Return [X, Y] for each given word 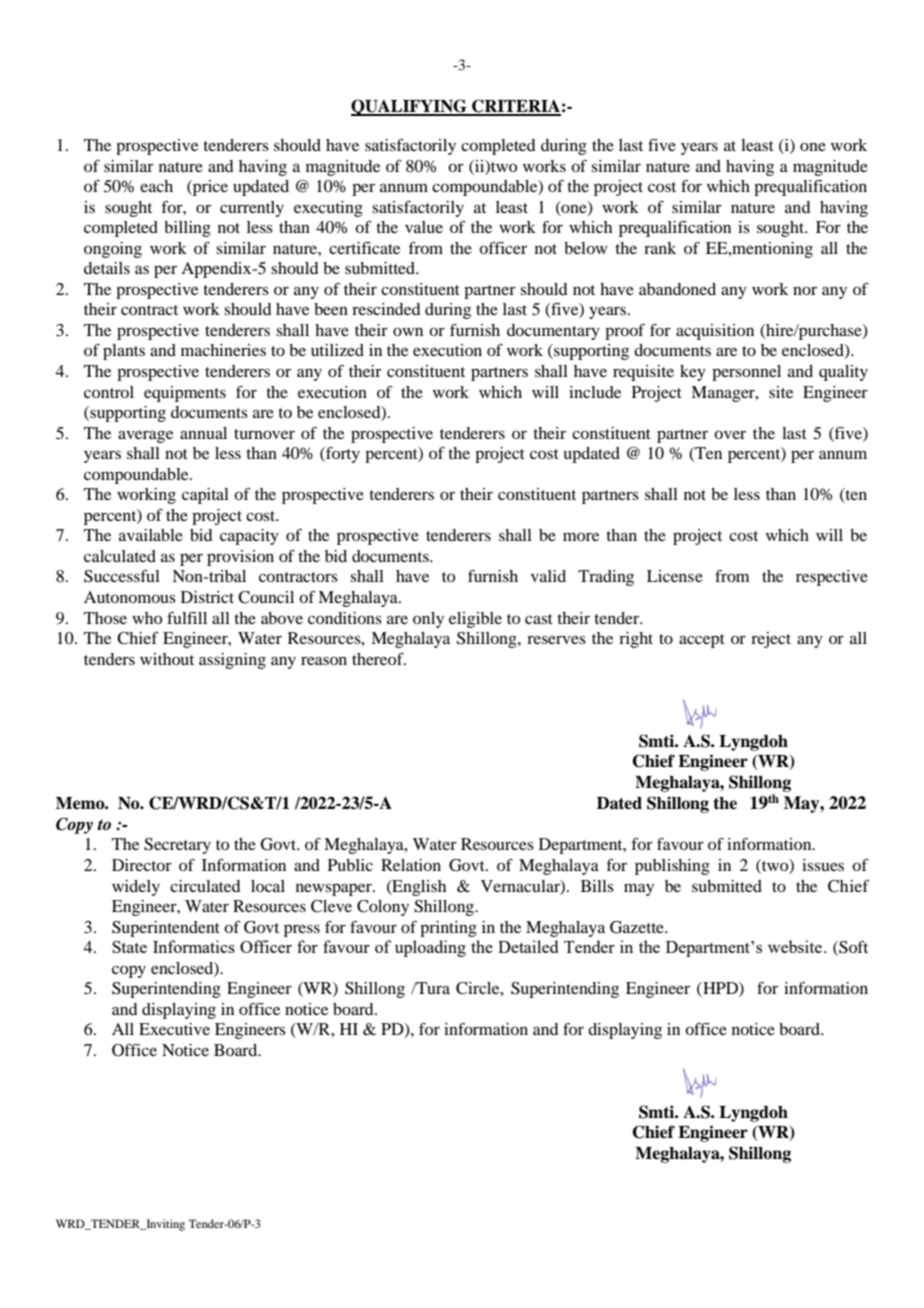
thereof [379, 659]
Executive [174, 1029]
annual [203, 433]
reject [771, 640]
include [595, 392]
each [156, 186]
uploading [430, 948]
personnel [746, 373]
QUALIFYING [410, 107]
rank [660, 248]
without [167, 659]
